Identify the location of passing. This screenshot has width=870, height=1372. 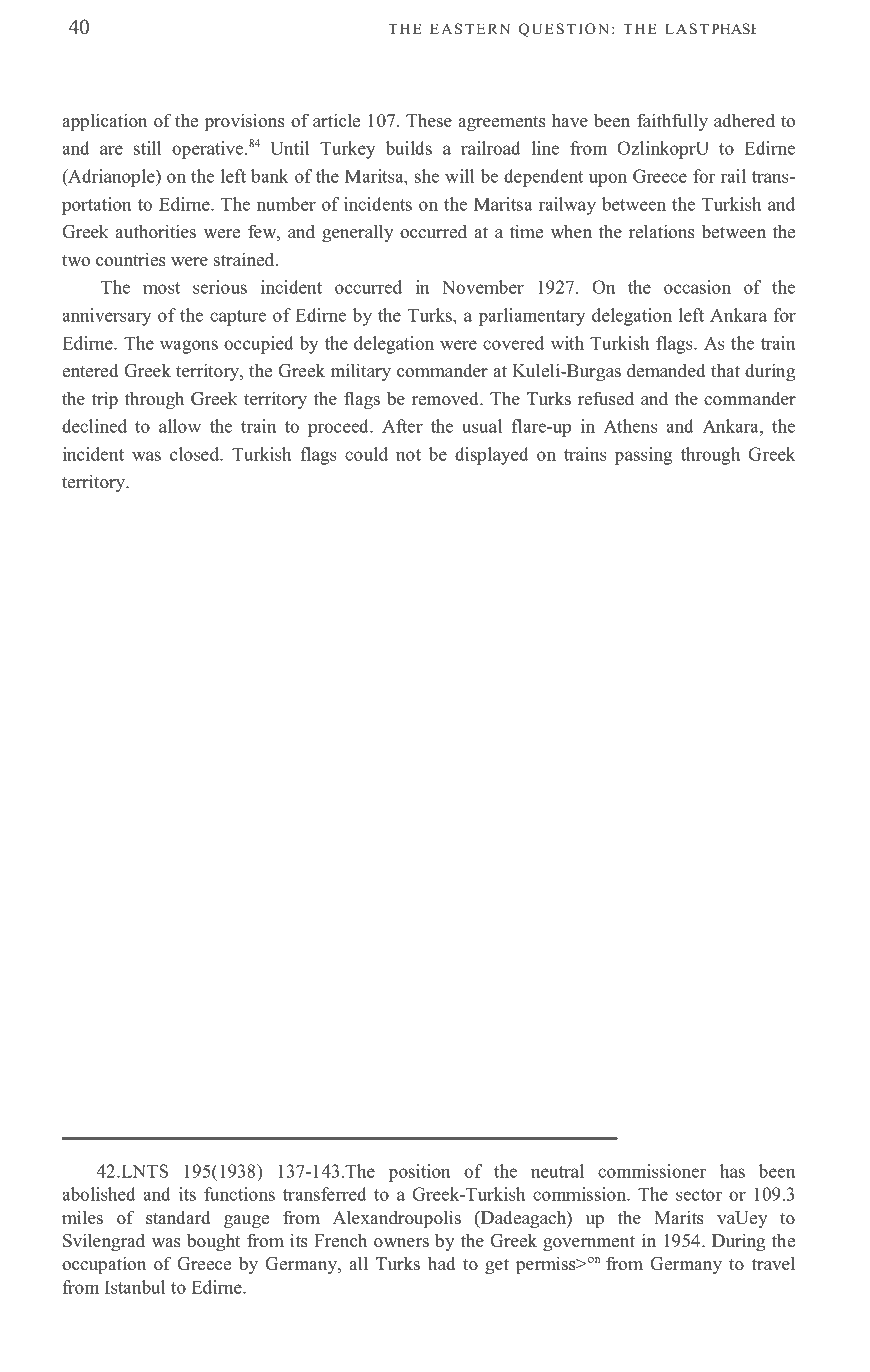
(643, 456).
